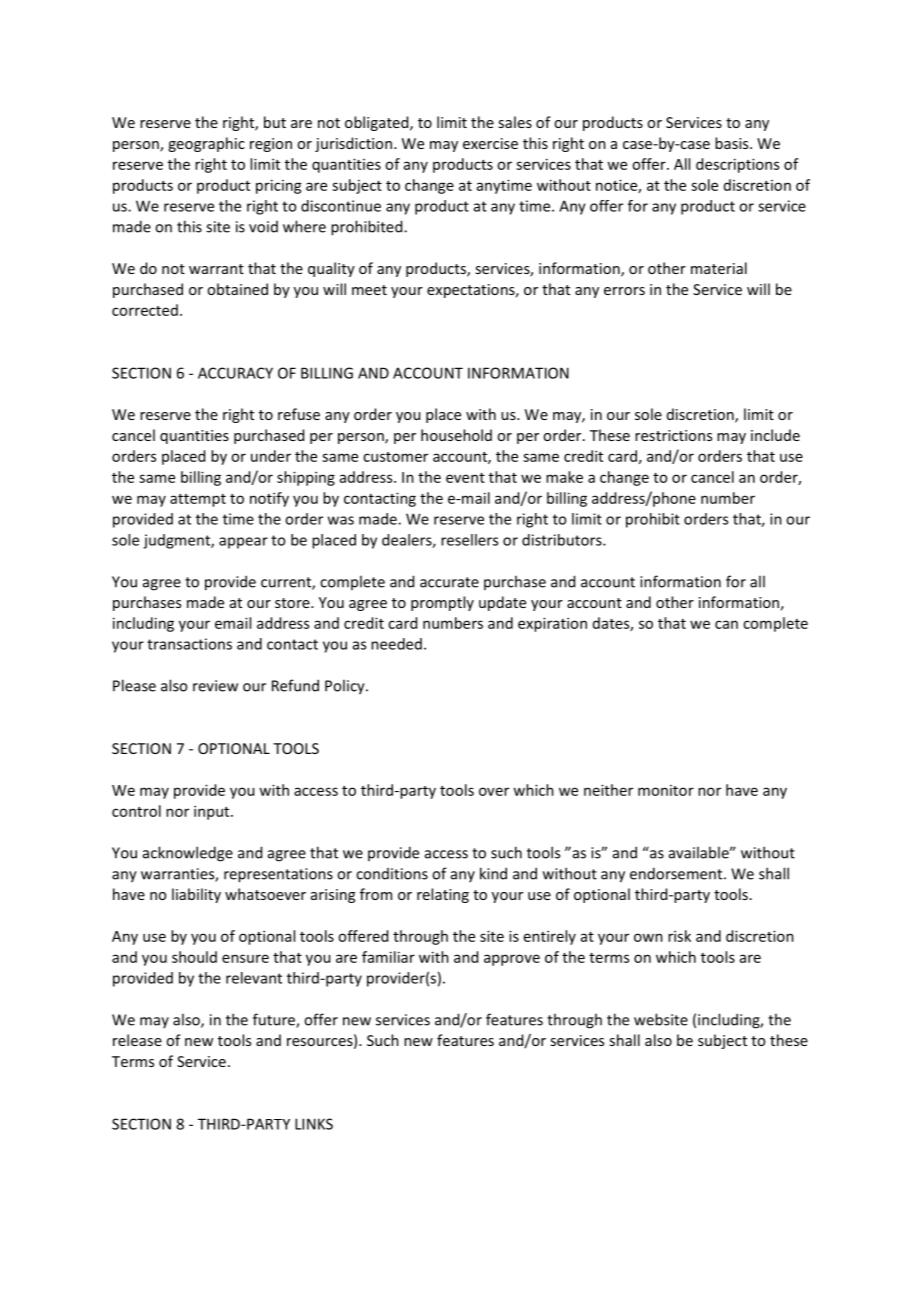 Image resolution: width=924 pixels, height=1308 pixels. What do you see at coordinates (733, 143) in the screenshot?
I see `basis` at bounding box center [733, 143].
